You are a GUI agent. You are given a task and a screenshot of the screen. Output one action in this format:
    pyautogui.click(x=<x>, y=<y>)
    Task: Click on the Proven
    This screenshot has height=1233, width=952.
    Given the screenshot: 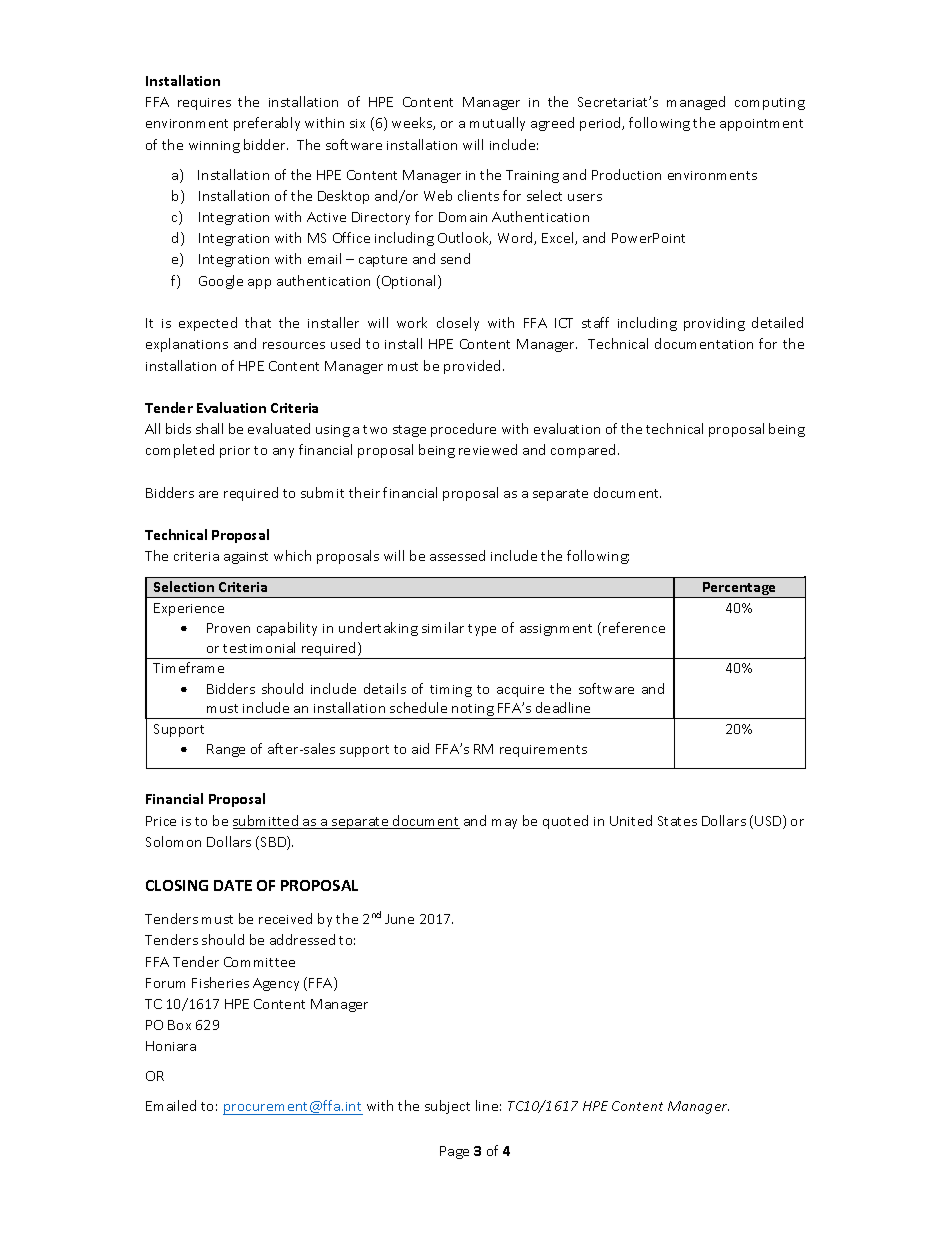 What is the action you would take?
    pyautogui.click(x=228, y=628)
